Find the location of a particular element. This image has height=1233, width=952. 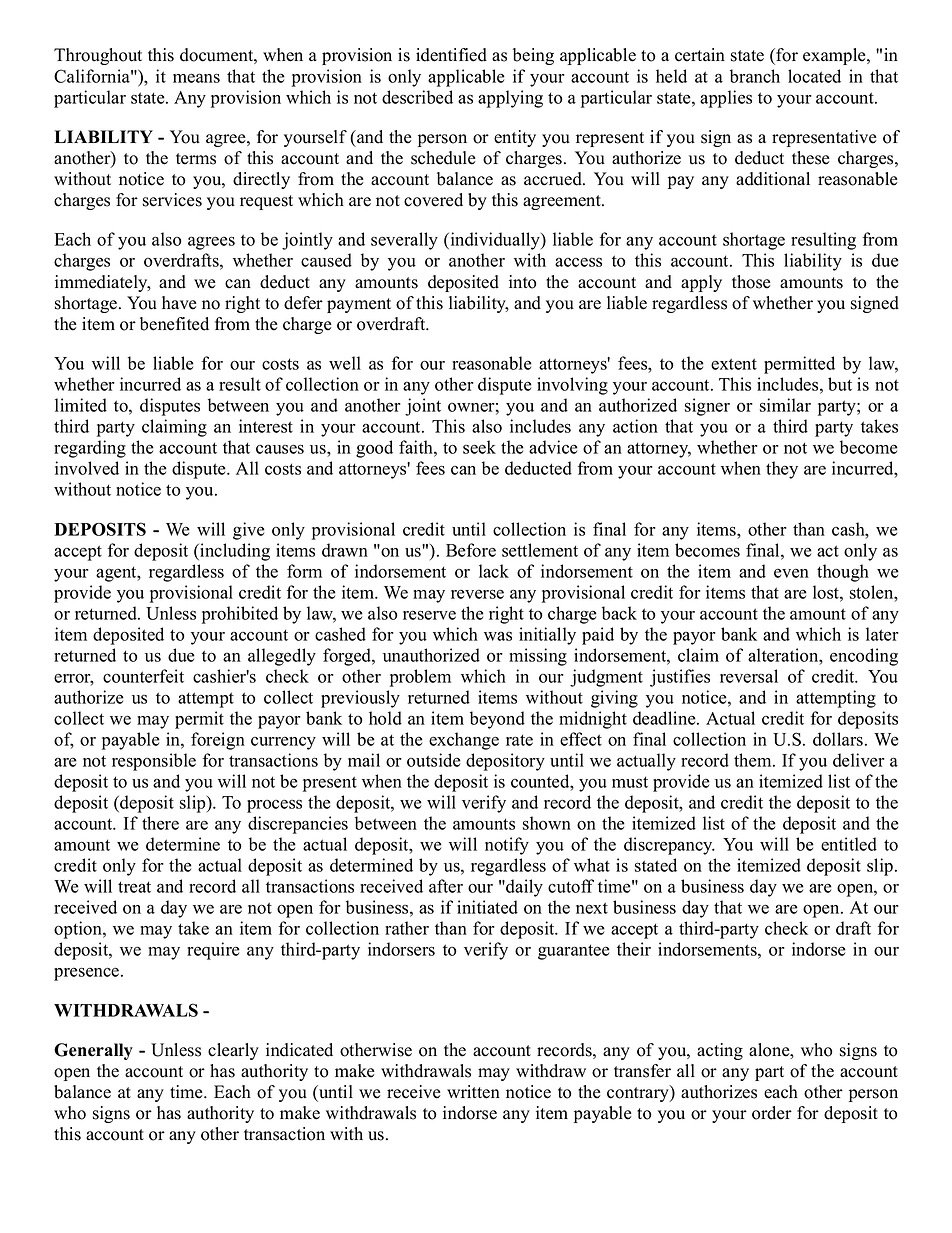

written is located at coordinates (473, 1092).
